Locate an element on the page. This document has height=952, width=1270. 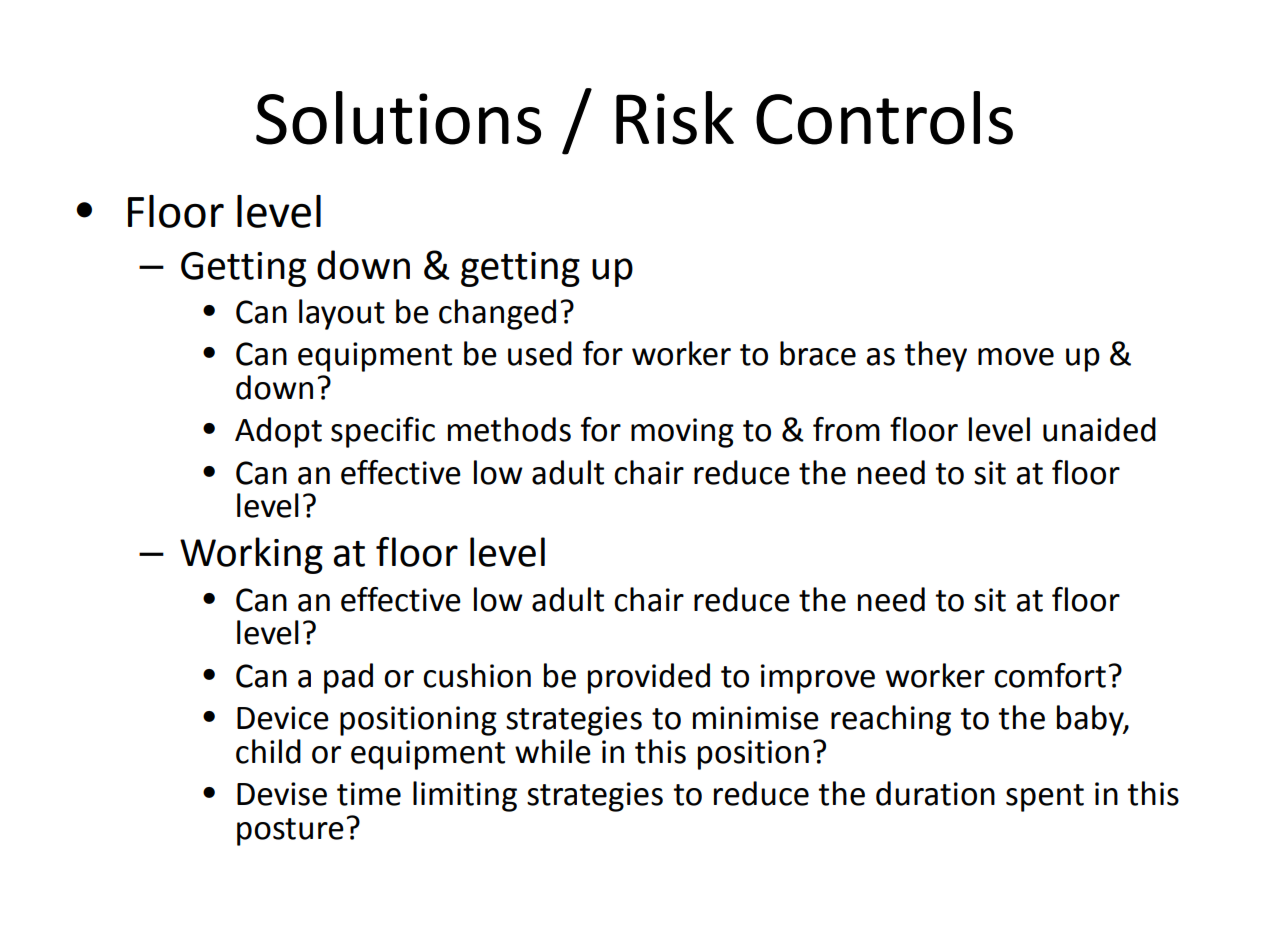
spent is located at coordinates (1045, 798).
